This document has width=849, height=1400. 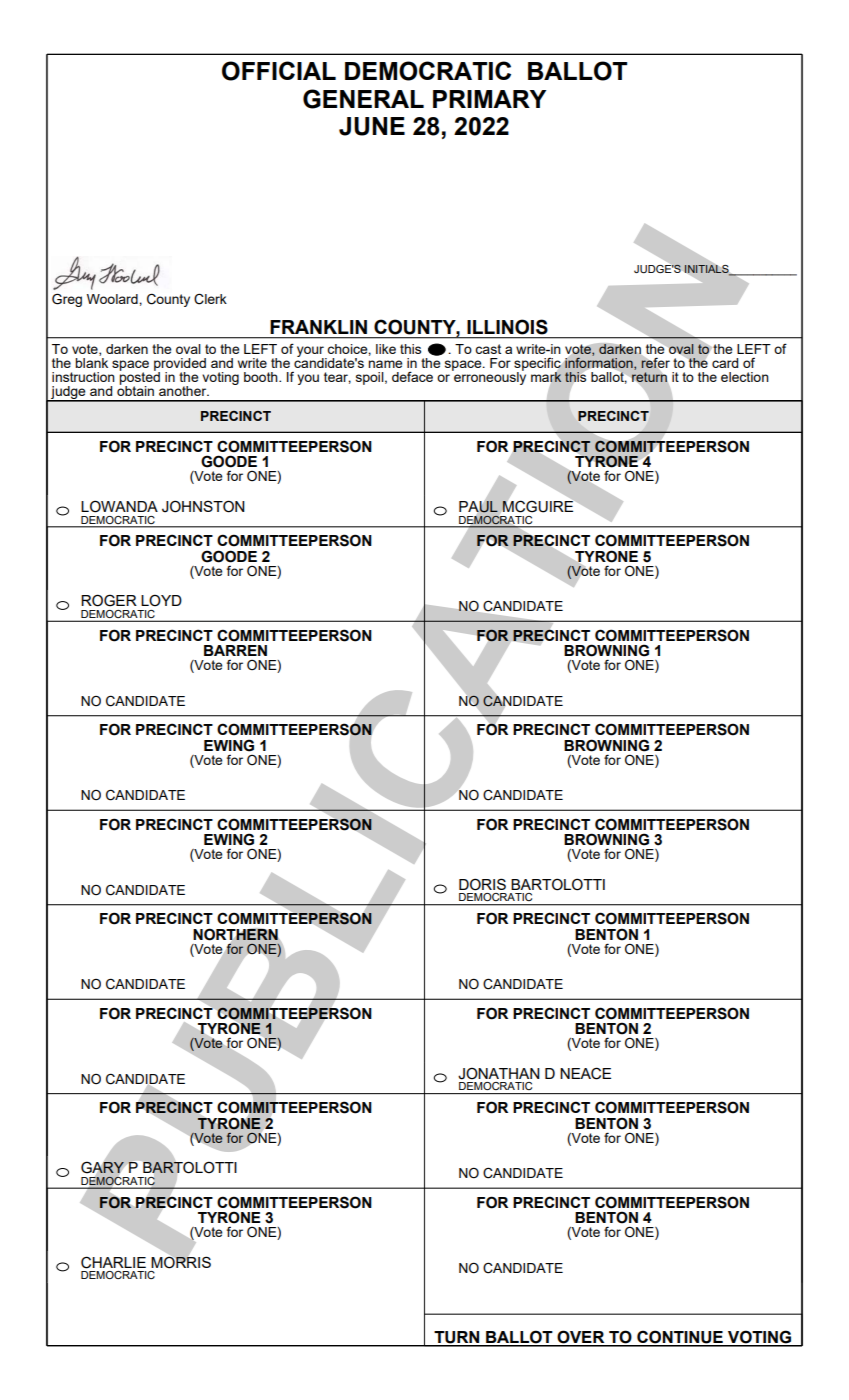 I want to click on ROGER, so click(x=109, y=600).
